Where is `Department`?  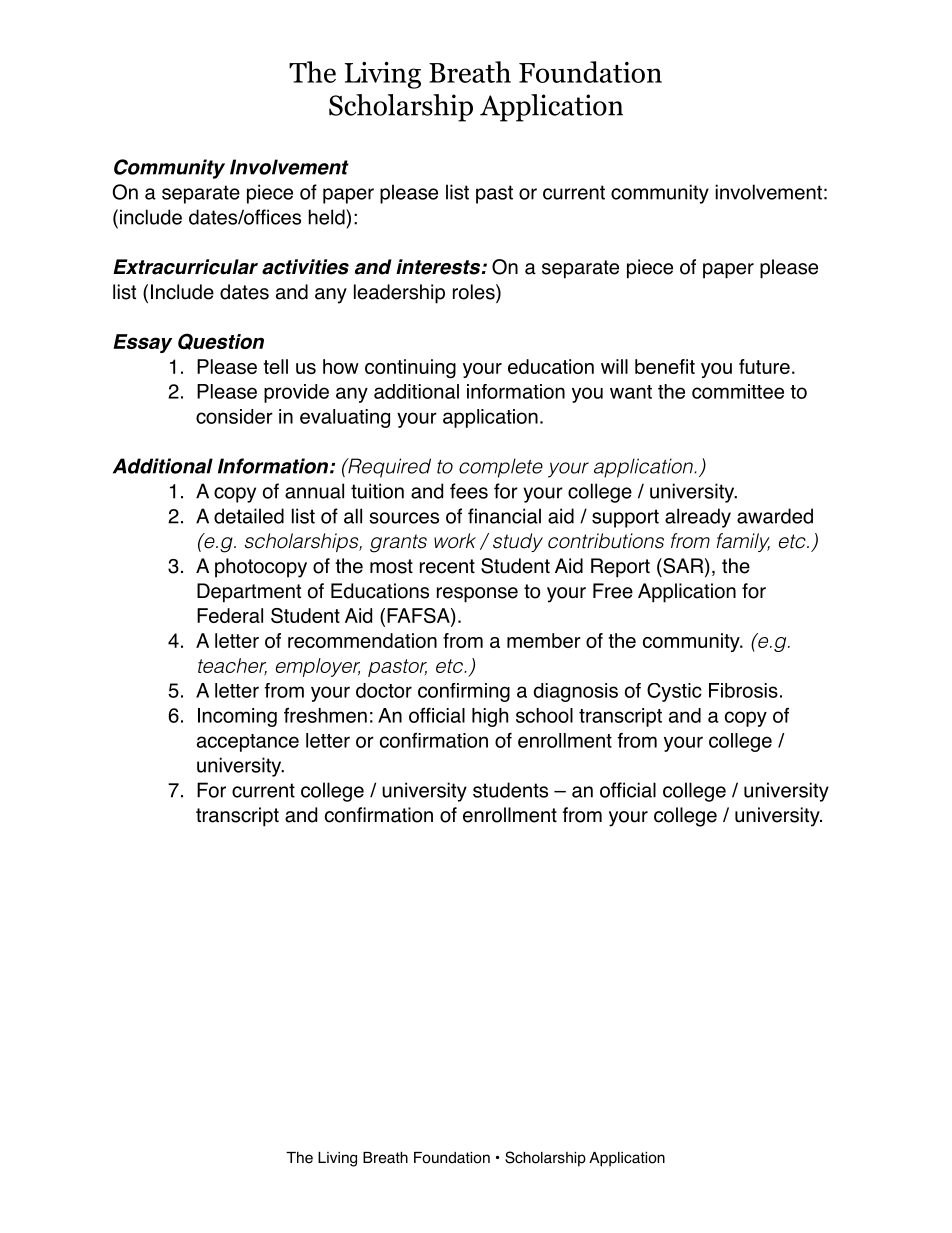
Department is located at coordinates (249, 593).
